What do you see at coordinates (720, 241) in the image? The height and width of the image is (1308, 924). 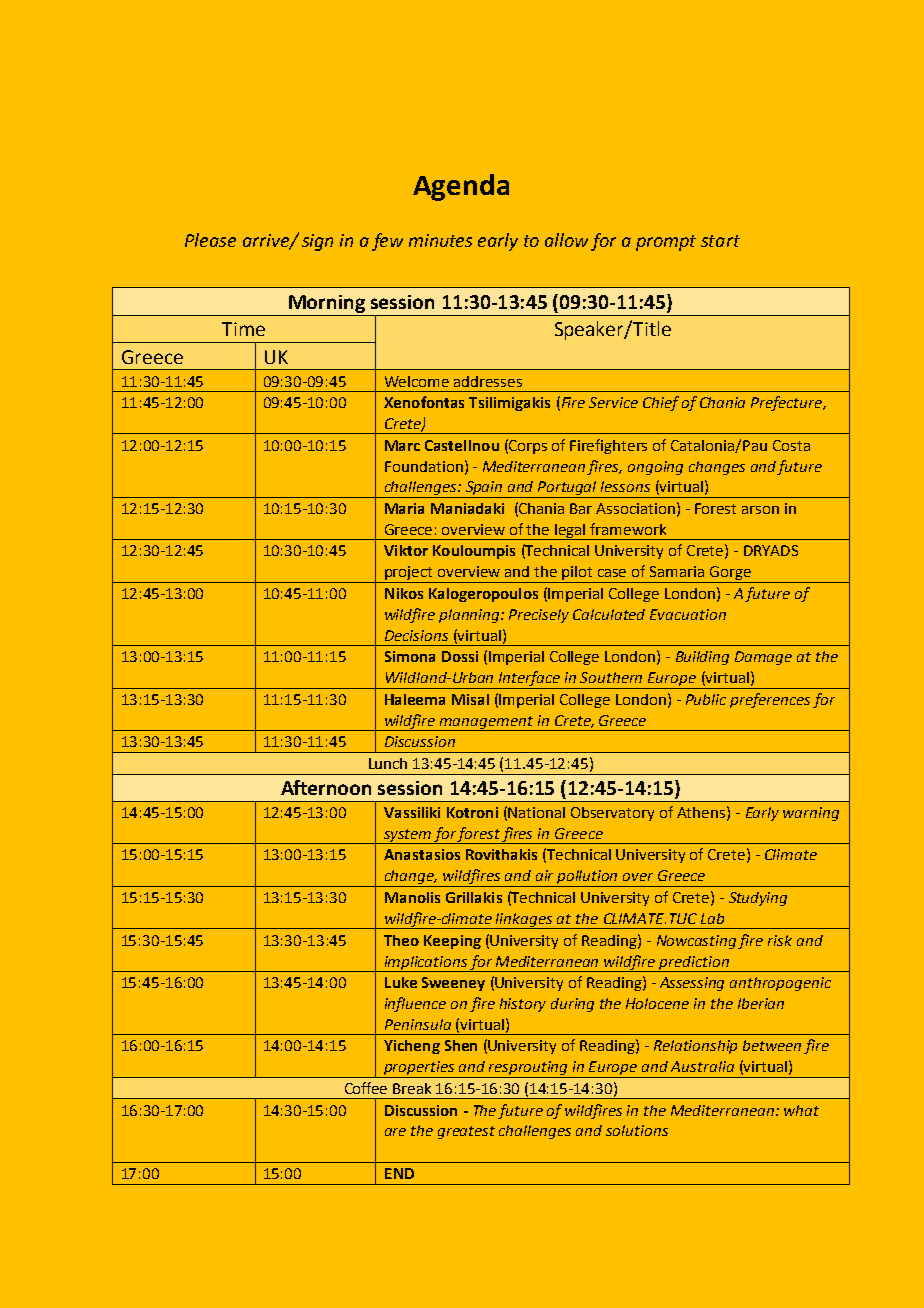 I see `start` at bounding box center [720, 241].
